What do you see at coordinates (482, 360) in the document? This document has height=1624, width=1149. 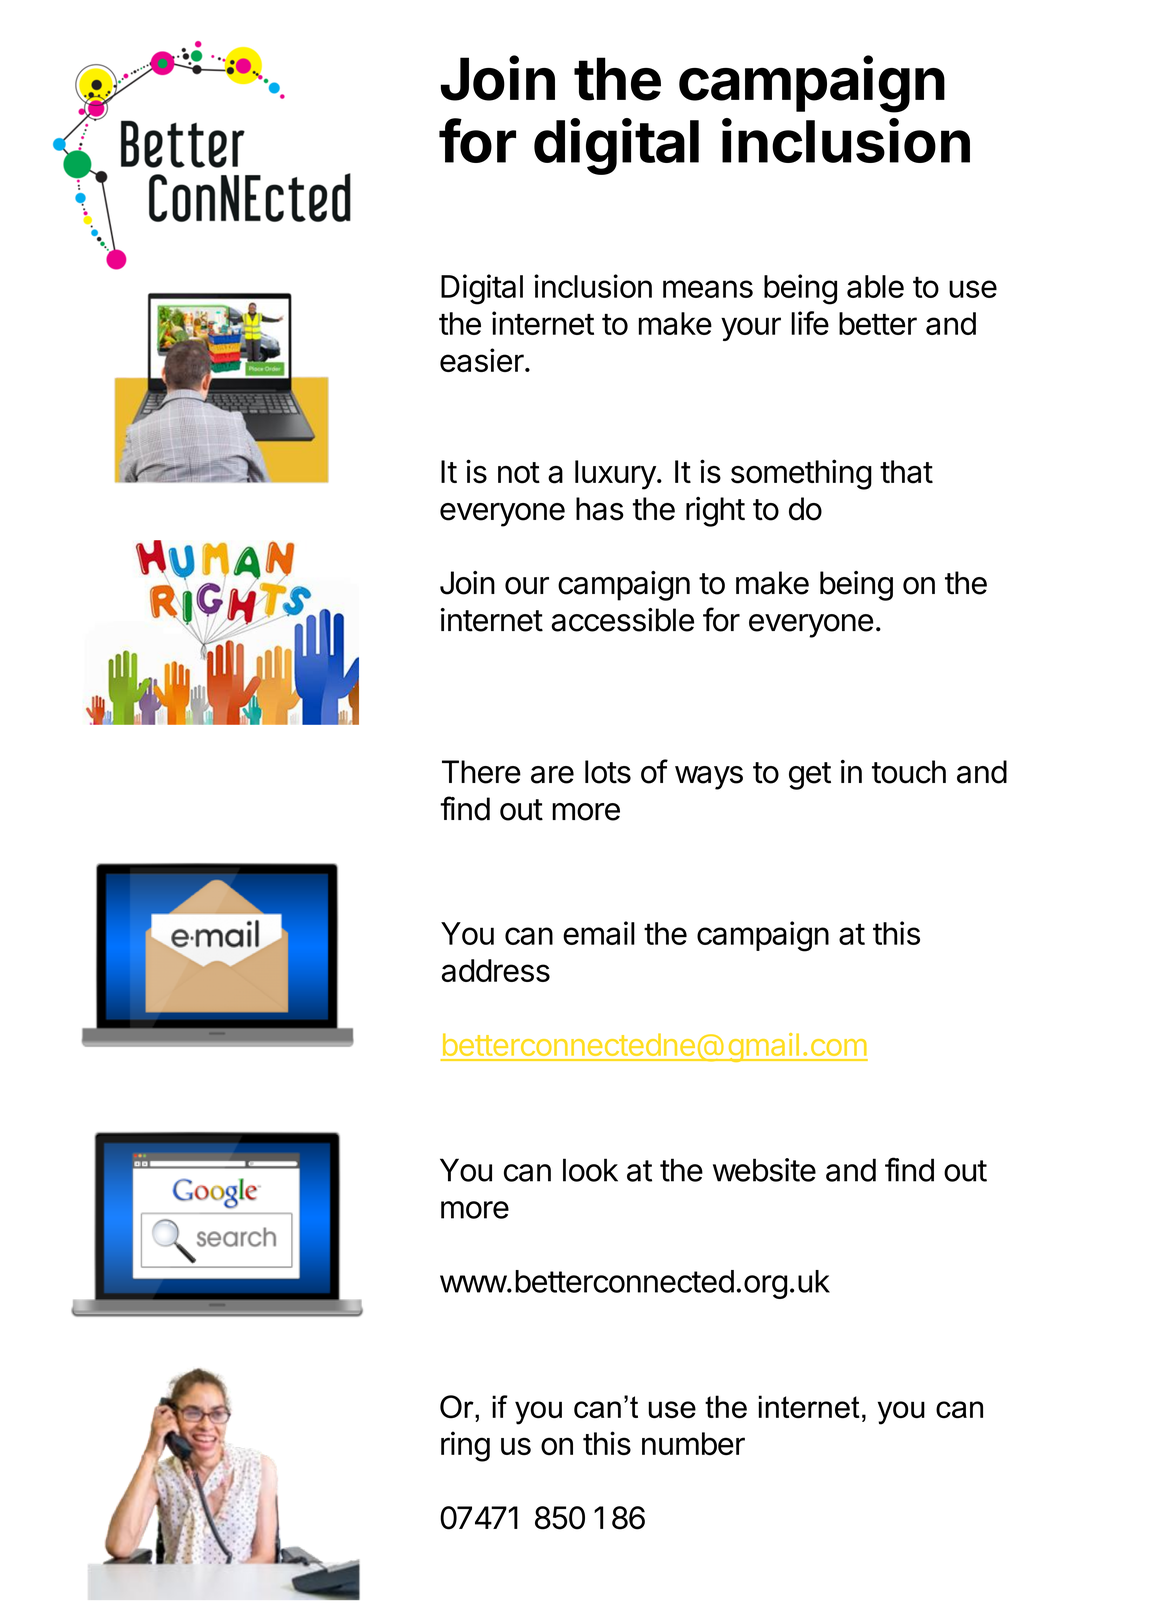 I see `easier` at bounding box center [482, 360].
